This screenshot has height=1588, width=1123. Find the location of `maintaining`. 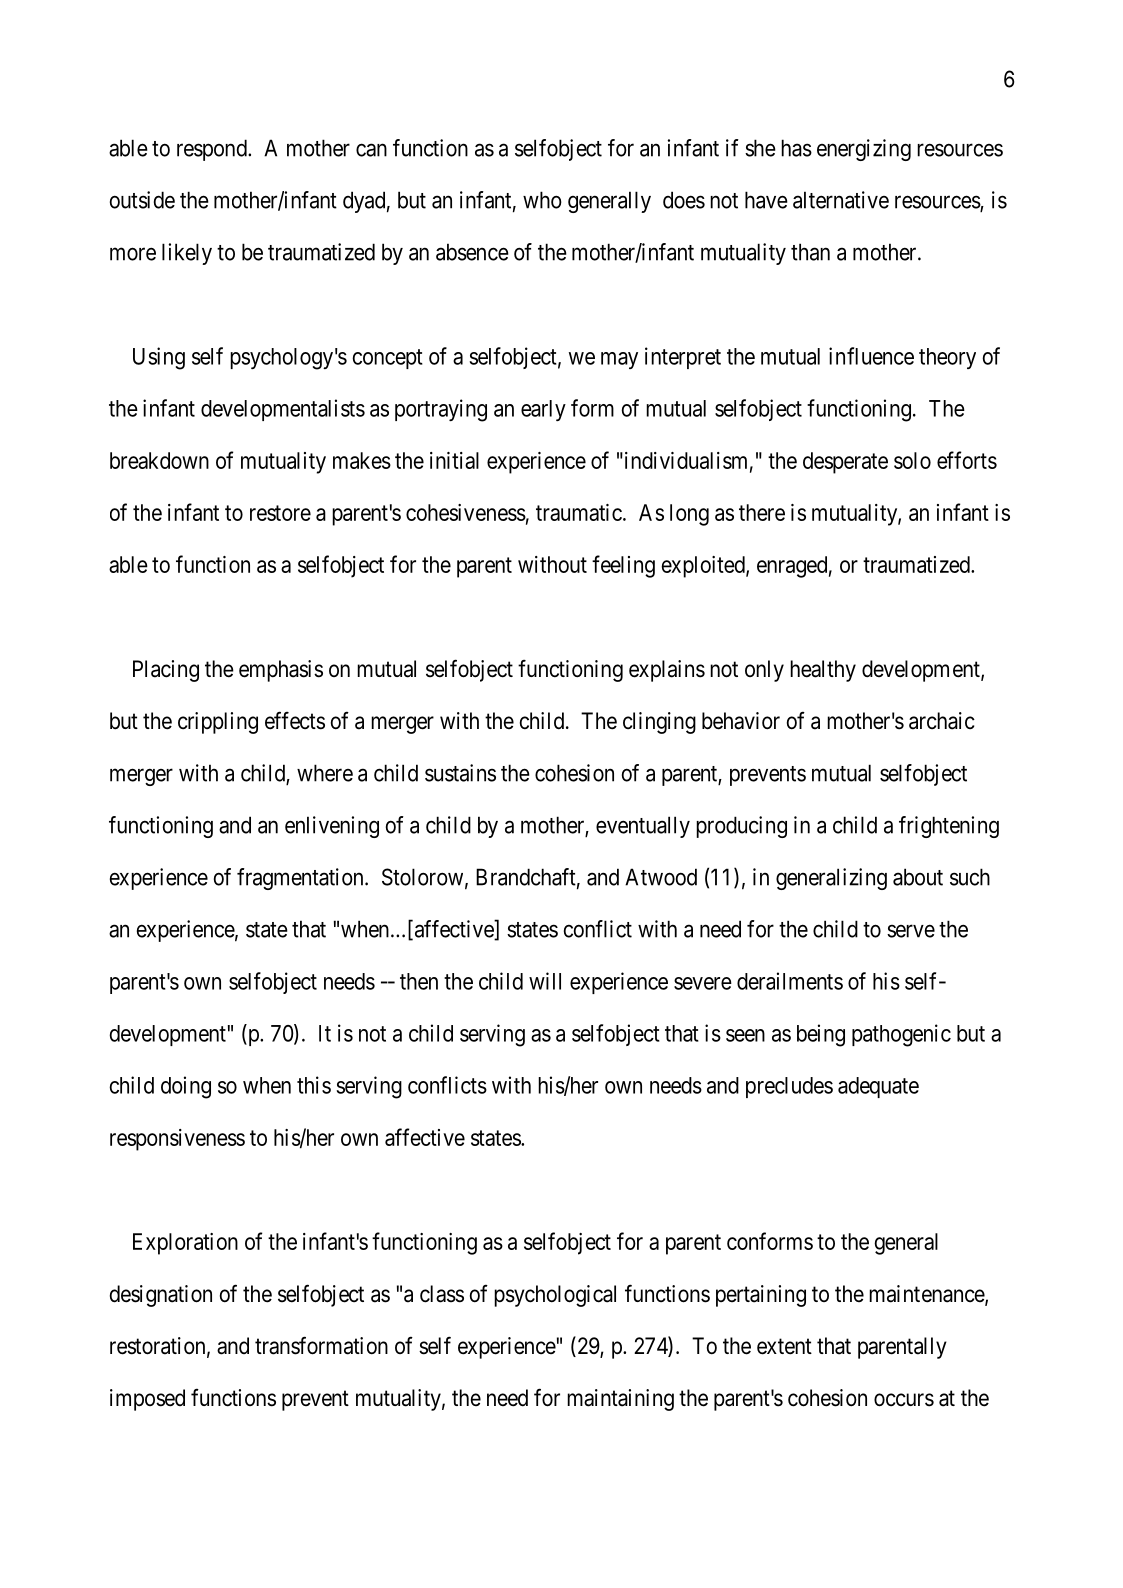

maintaining is located at coordinates (620, 1400).
